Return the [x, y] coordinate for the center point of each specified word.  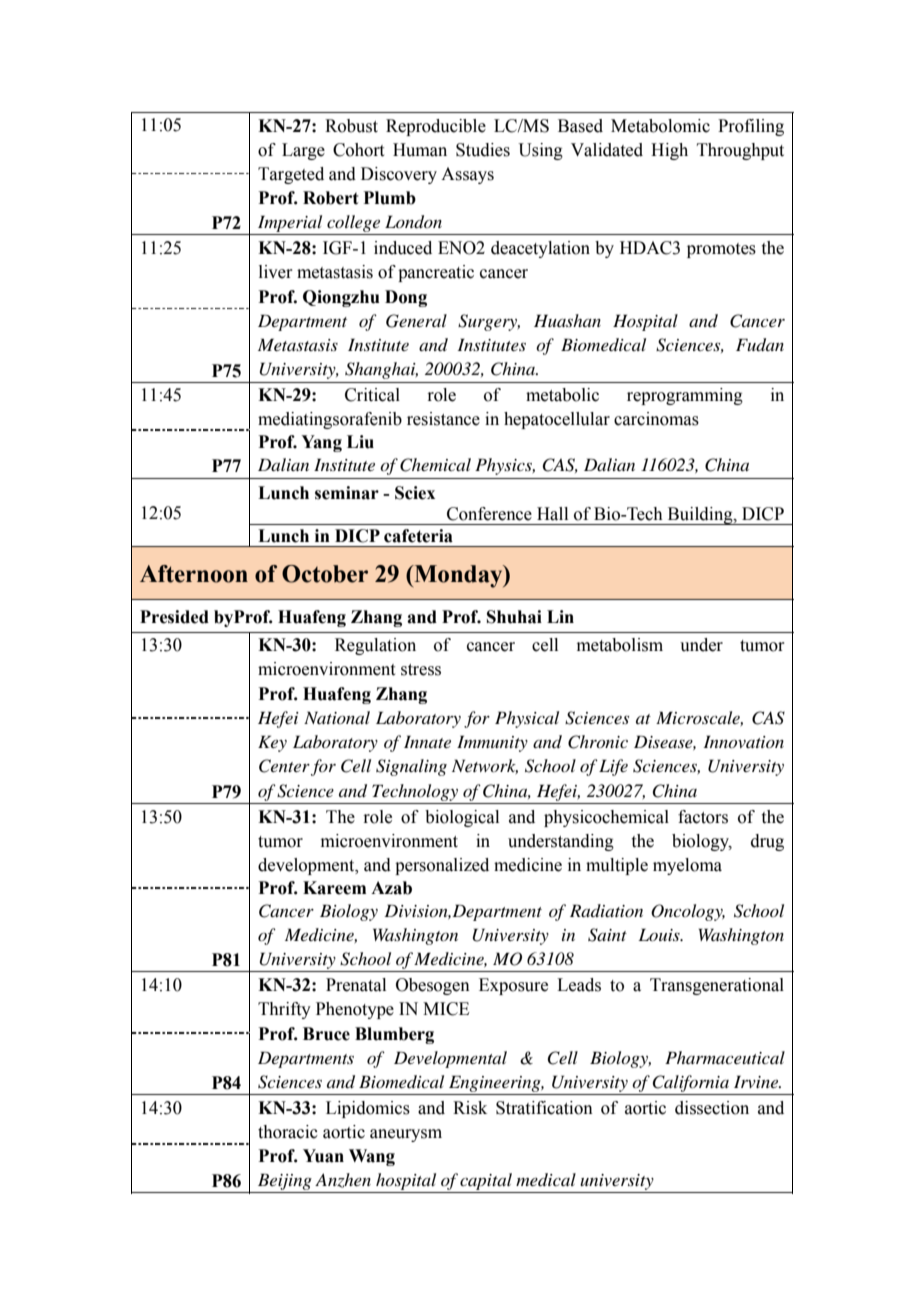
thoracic [288, 1132]
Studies [483, 150]
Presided [174, 617]
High [669, 151]
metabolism [620, 645]
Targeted [291, 175]
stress [421, 670]
